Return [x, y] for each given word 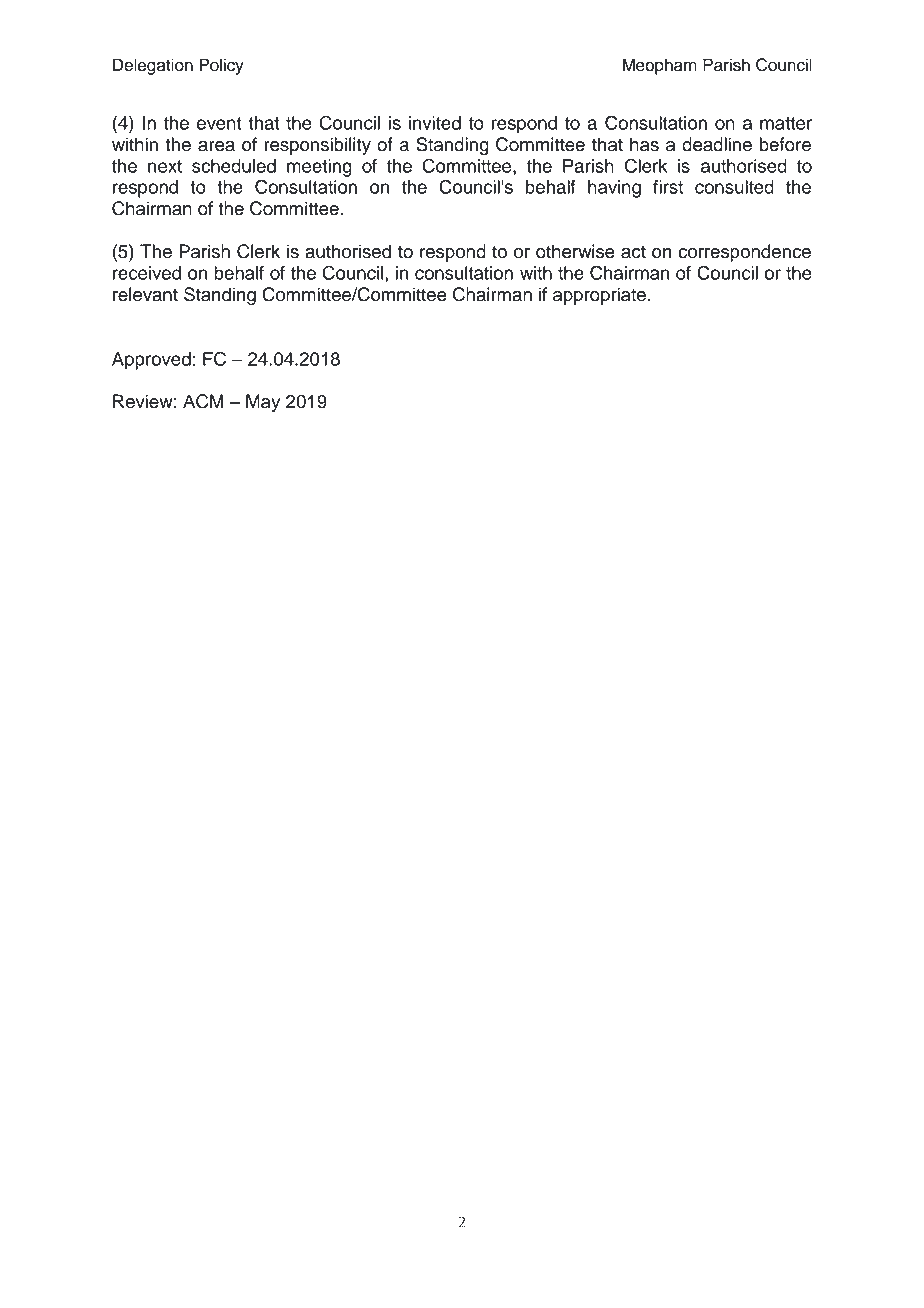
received [147, 273]
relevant [145, 294]
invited [435, 123]
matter [786, 123]
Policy [221, 66]
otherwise [575, 251]
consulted [734, 187]
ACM [203, 401]
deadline [717, 144]
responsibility [317, 146]
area [216, 146]
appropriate [599, 296]
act [633, 252]
